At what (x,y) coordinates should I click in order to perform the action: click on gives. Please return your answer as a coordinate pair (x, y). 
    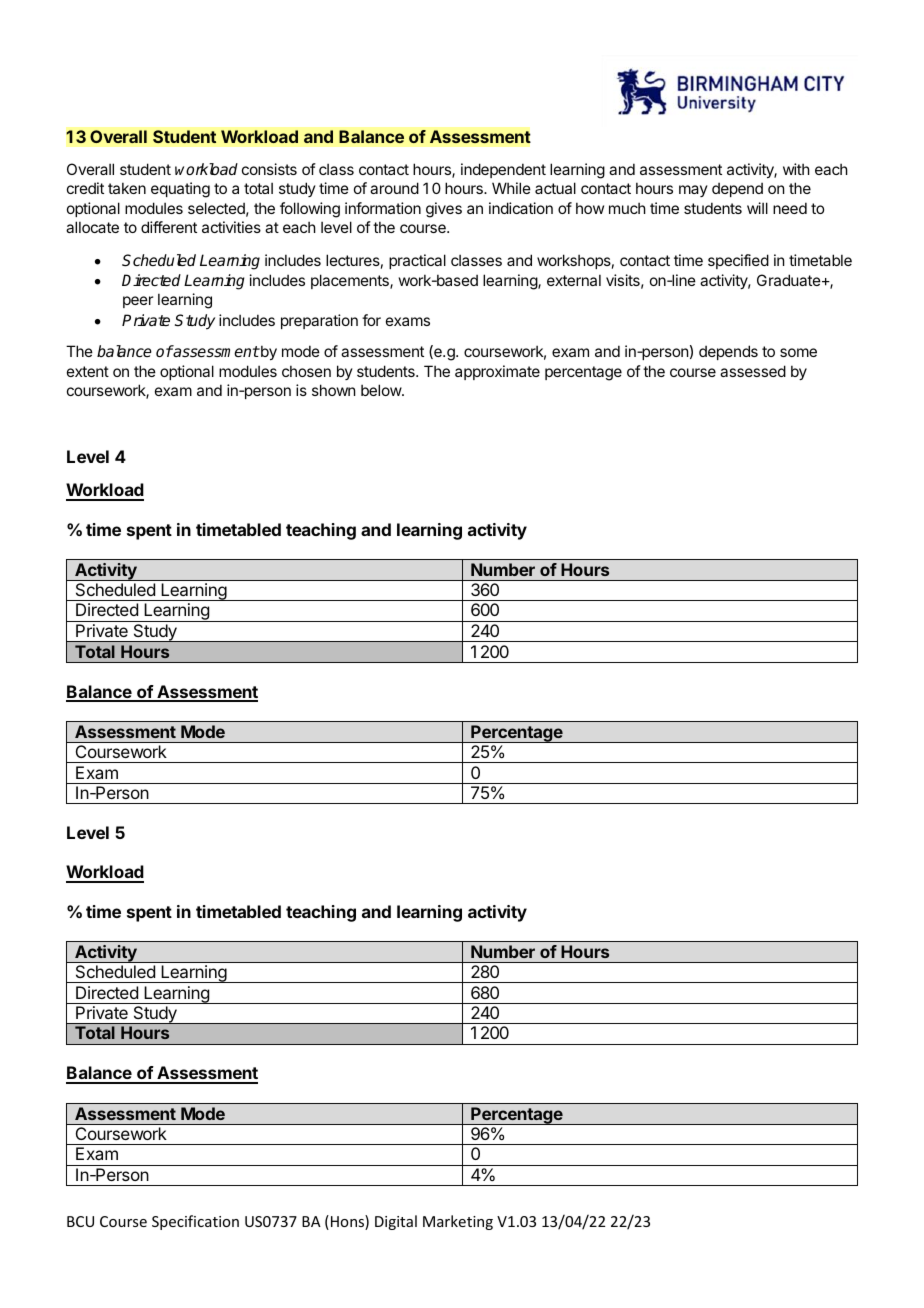
    Looking at the image, I should click on (444, 210).
